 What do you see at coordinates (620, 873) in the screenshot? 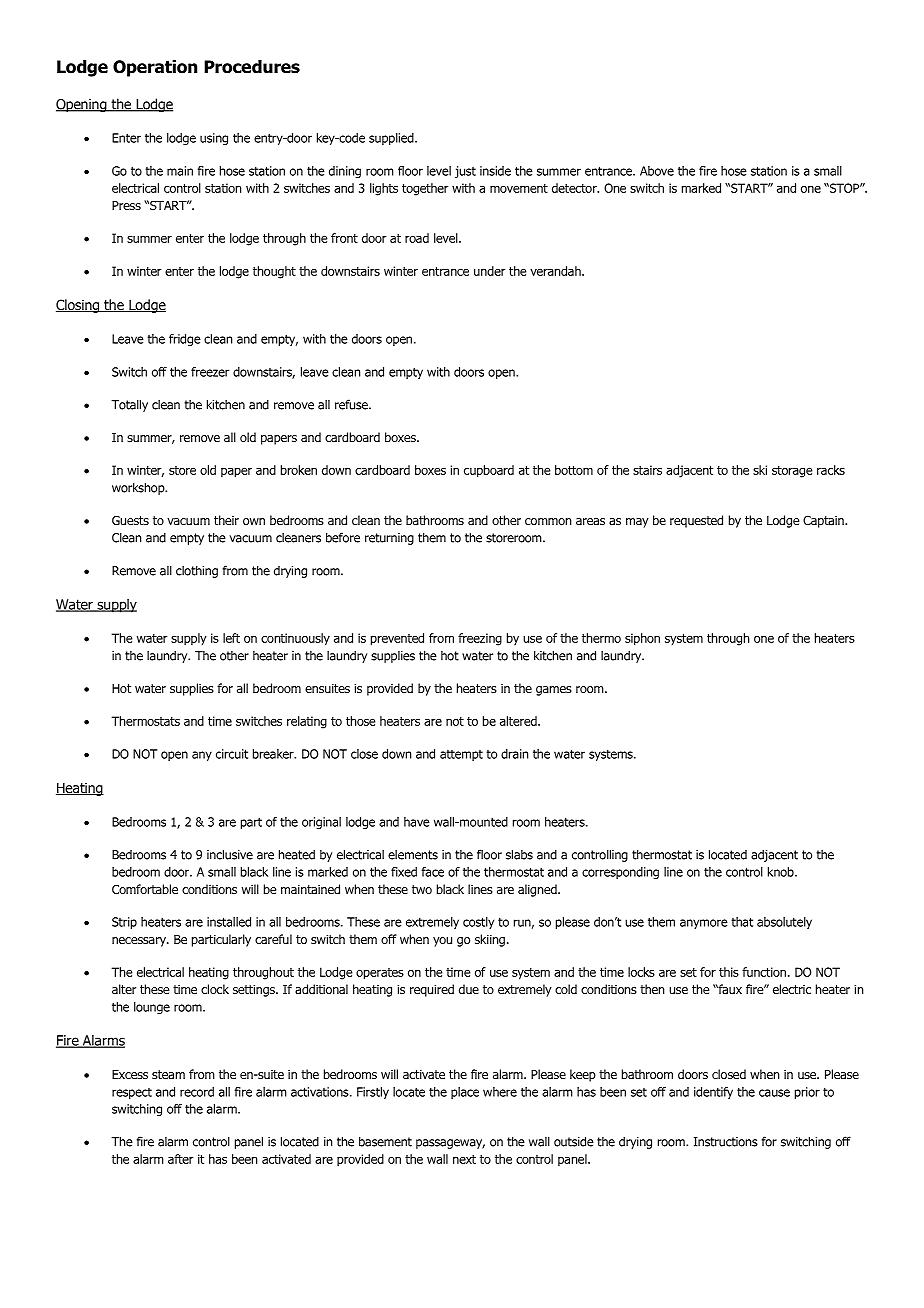
I see `corresponding` at bounding box center [620, 873].
